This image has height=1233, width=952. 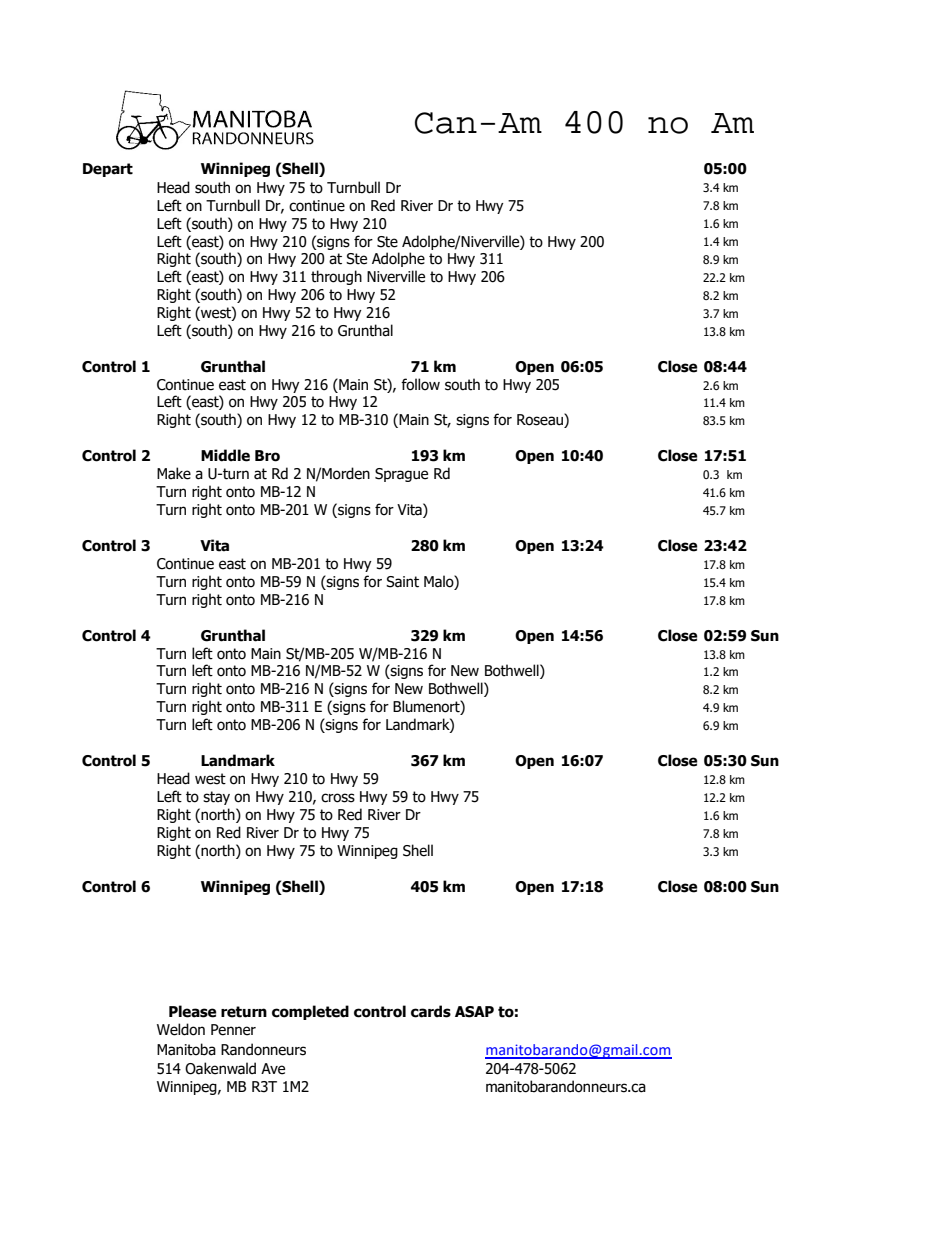 I want to click on Sprague, so click(x=401, y=475).
